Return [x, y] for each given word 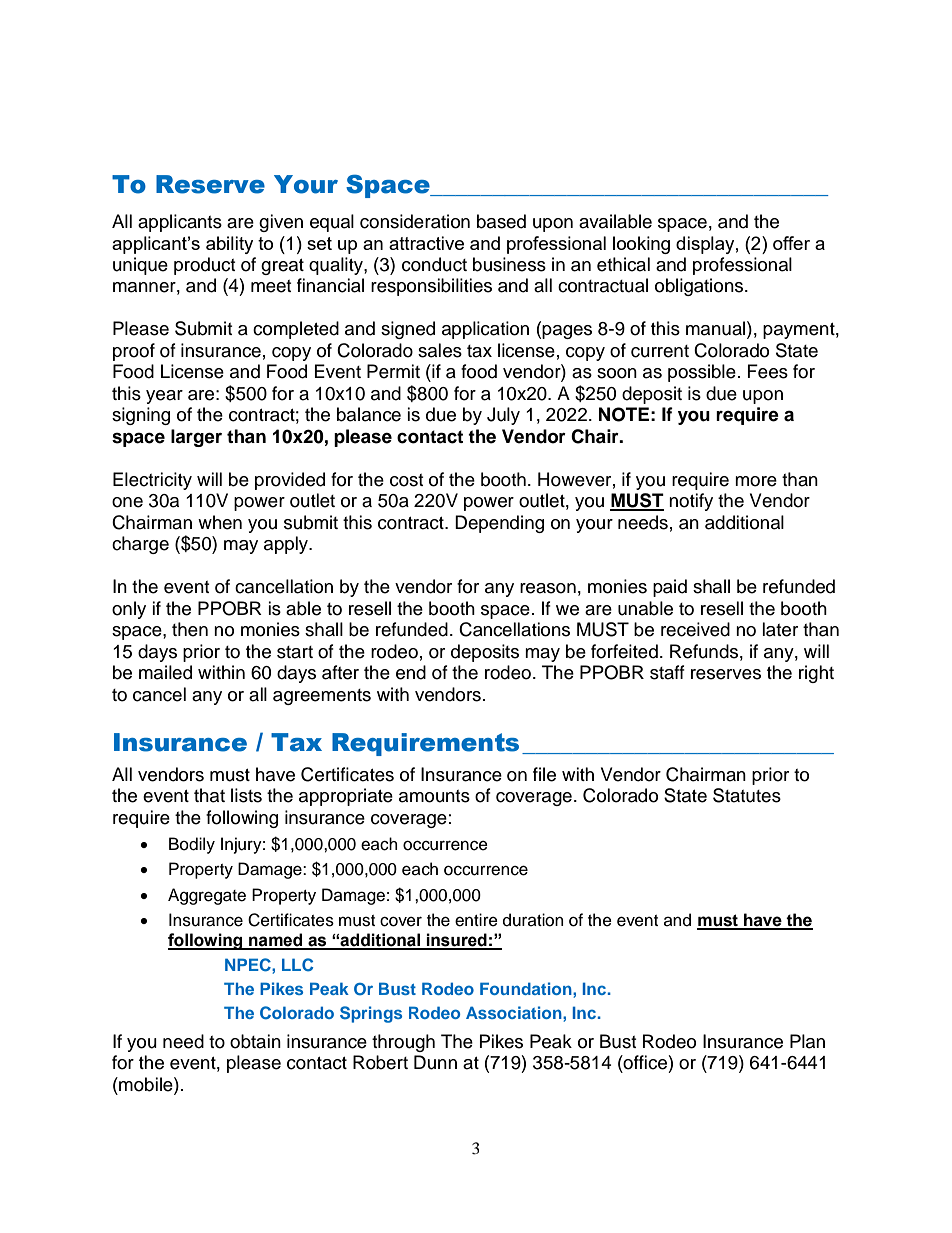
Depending [499, 524]
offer [791, 243]
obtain [255, 1041]
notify [691, 502]
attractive [426, 243]
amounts [434, 796]
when [220, 522]
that [209, 795]
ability [229, 245]
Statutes [747, 795]
